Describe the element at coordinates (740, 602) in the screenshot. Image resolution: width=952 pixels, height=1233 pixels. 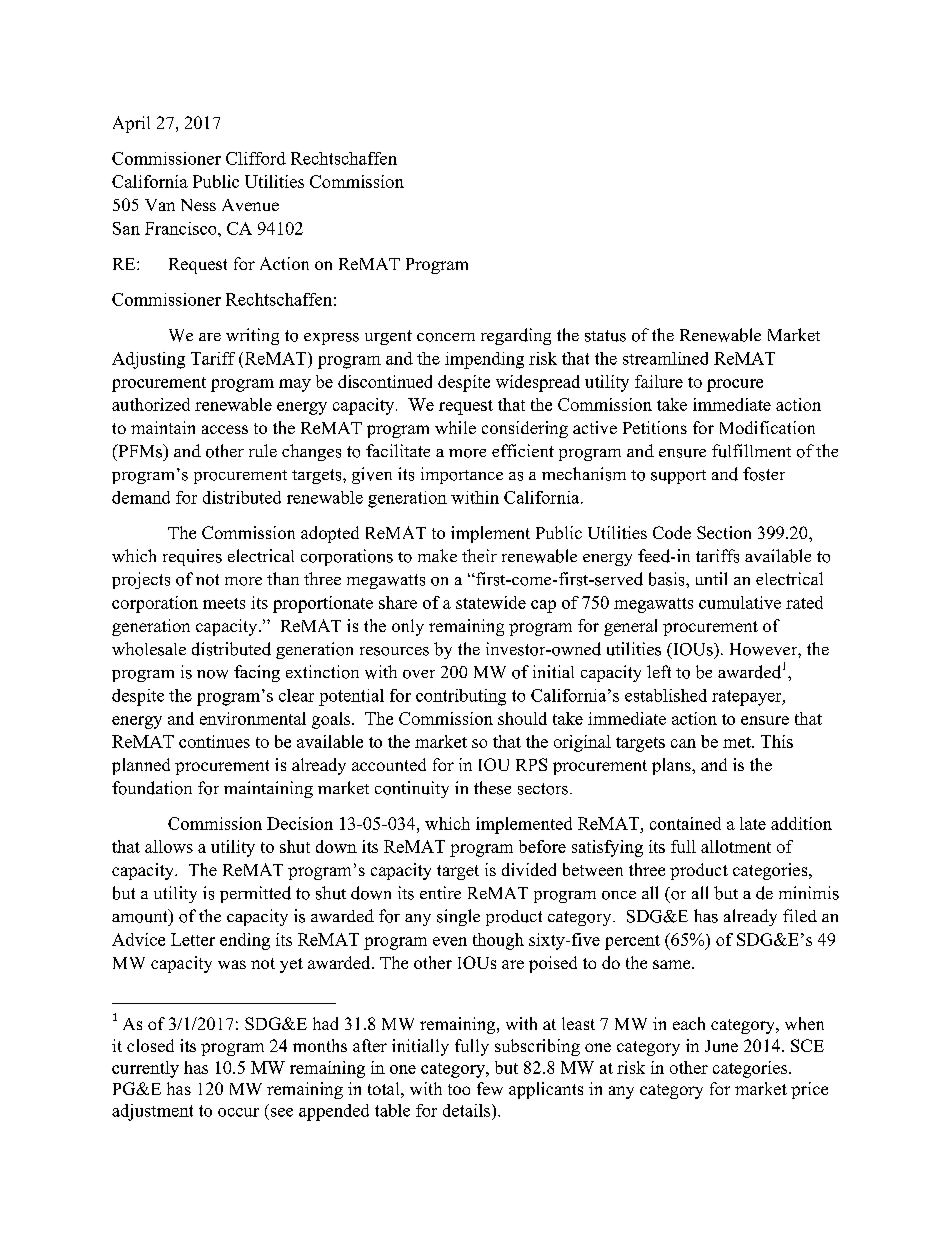
I see `cumulative` at that location.
